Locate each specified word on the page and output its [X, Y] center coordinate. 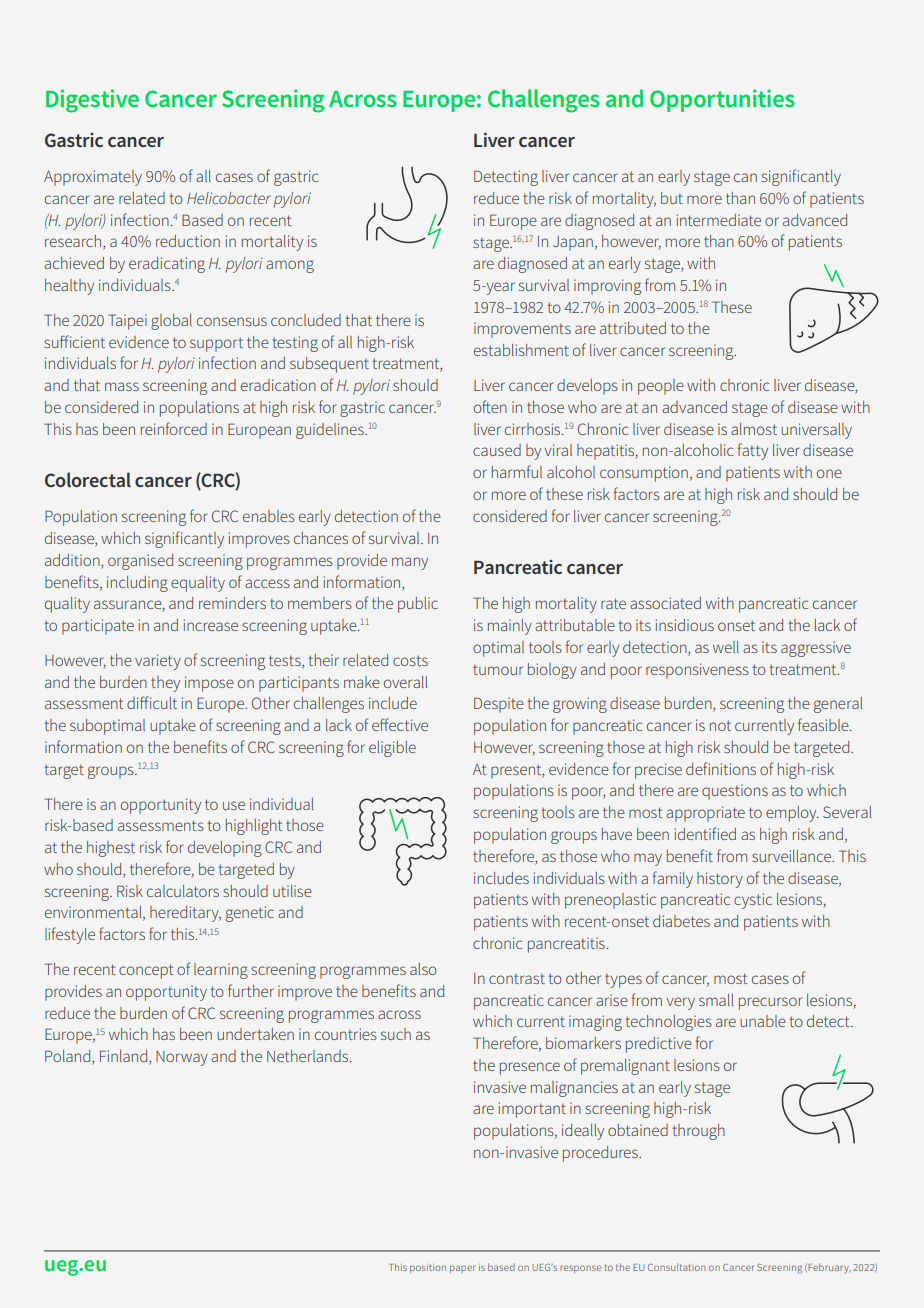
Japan [573, 243]
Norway [182, 1058]
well [726, 647]
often [490, 406]
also [423, 969]
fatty [753, 451]
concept [146, 971]
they [165, 684]
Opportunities [722, 100]
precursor [771, 1003]
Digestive [92, 101]
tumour [498, 669]
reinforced [174, 428]
